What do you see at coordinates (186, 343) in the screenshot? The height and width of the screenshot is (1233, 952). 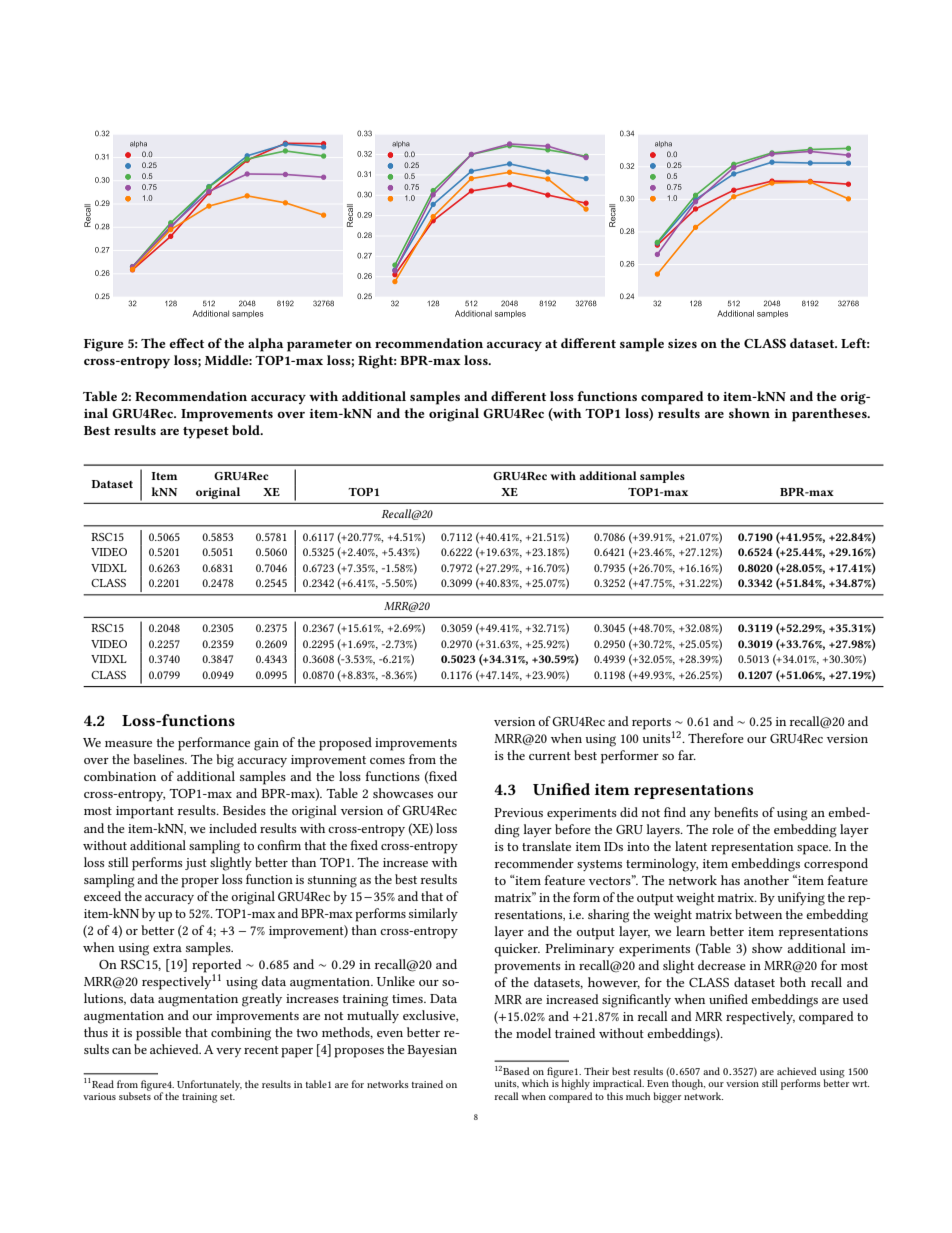 I see `effect` at bounding box center [186, 343].
